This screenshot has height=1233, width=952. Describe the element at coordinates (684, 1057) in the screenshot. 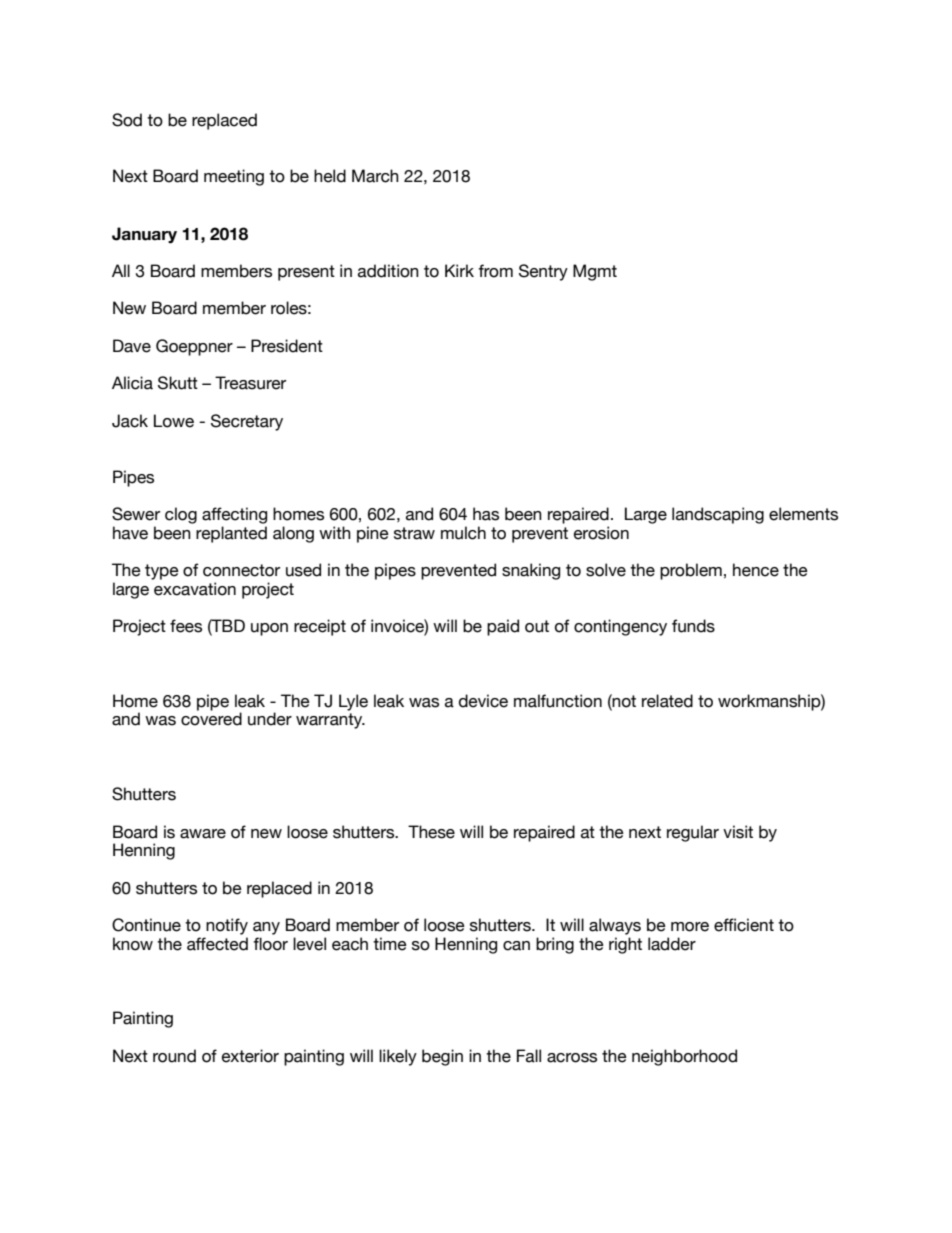

I see `neighborhood` at that location.
